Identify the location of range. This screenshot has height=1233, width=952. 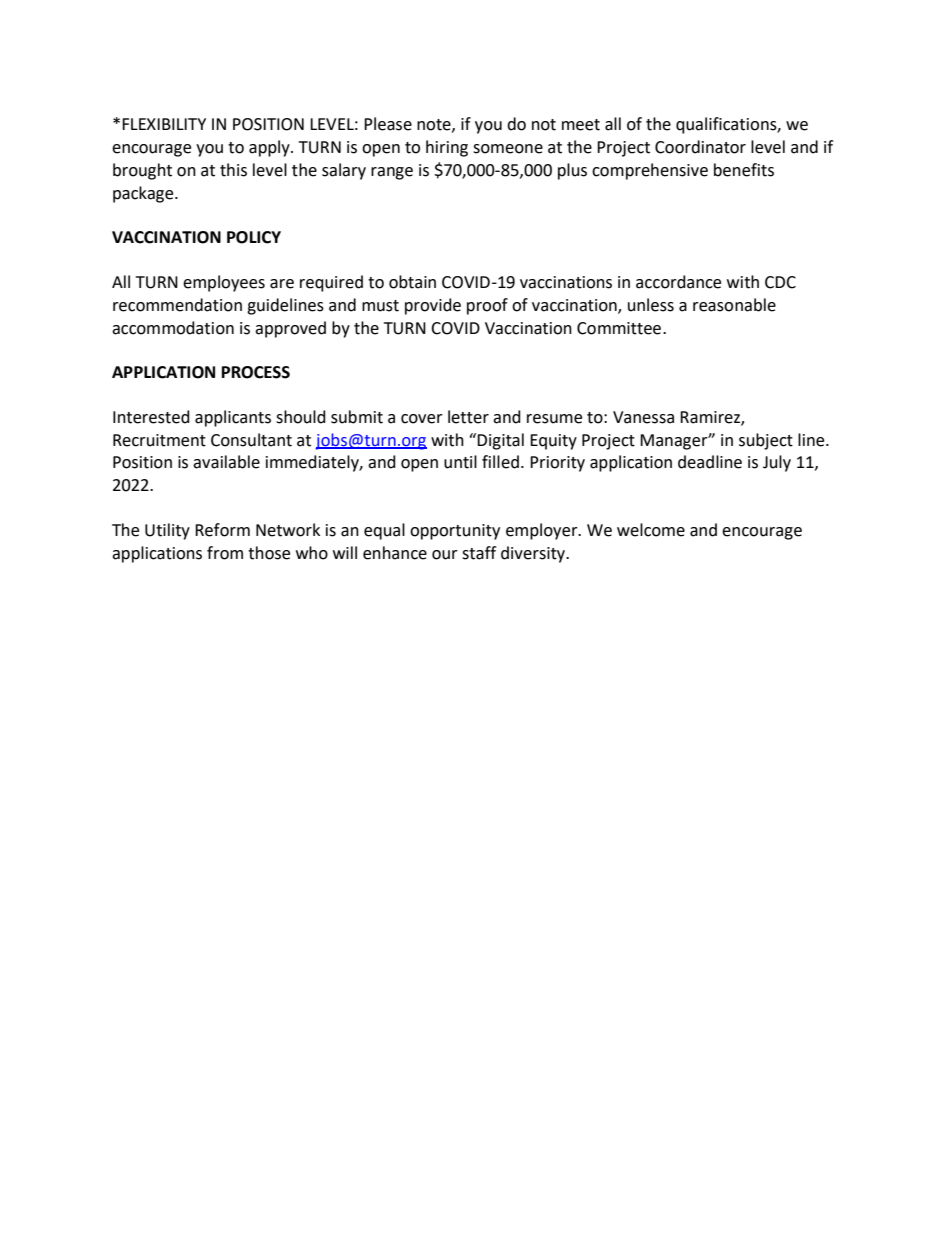
(392, 173).
